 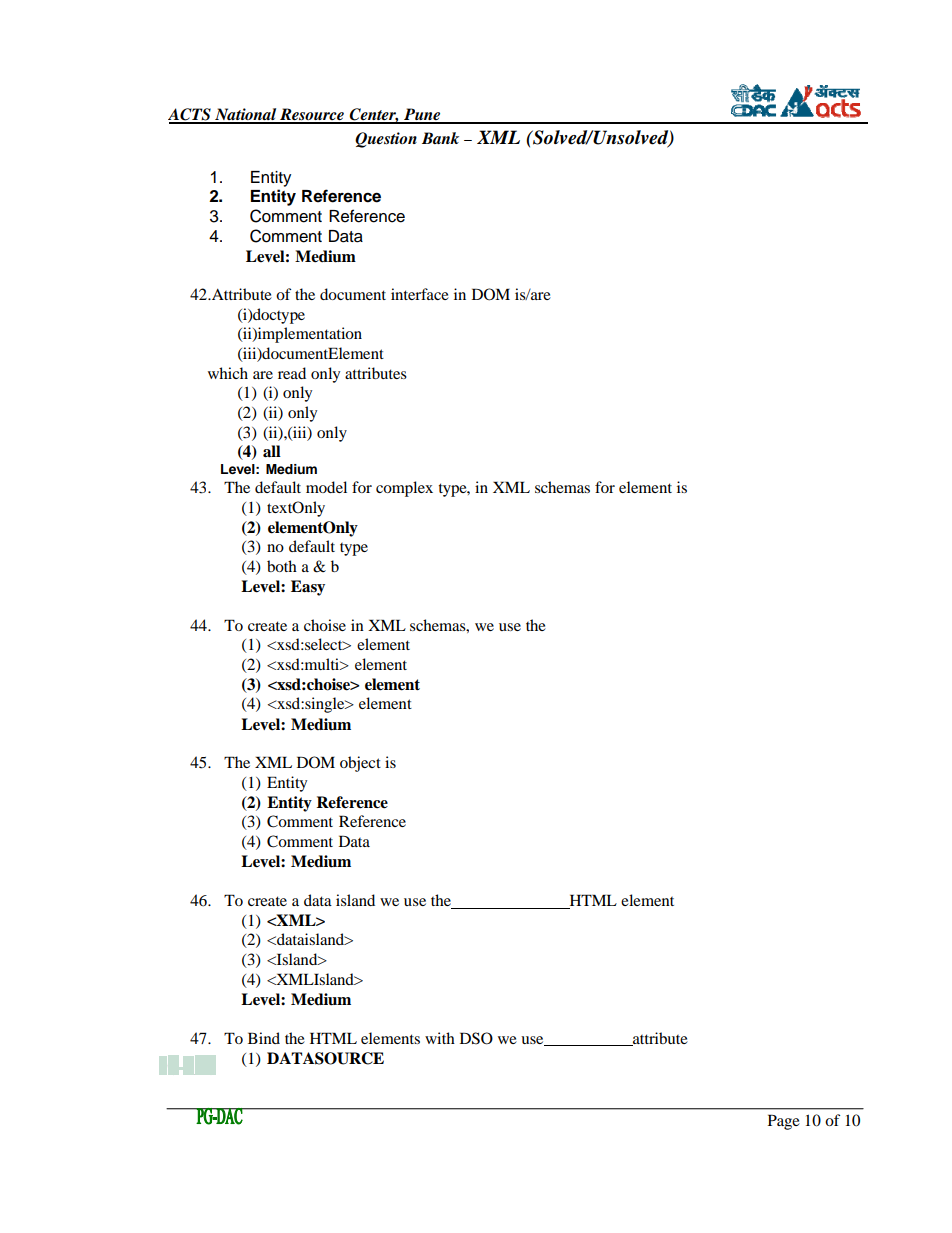 What do you see at coordinates (422, 115) in the image?
I see `Pune` at bounding box center [422, 115].
